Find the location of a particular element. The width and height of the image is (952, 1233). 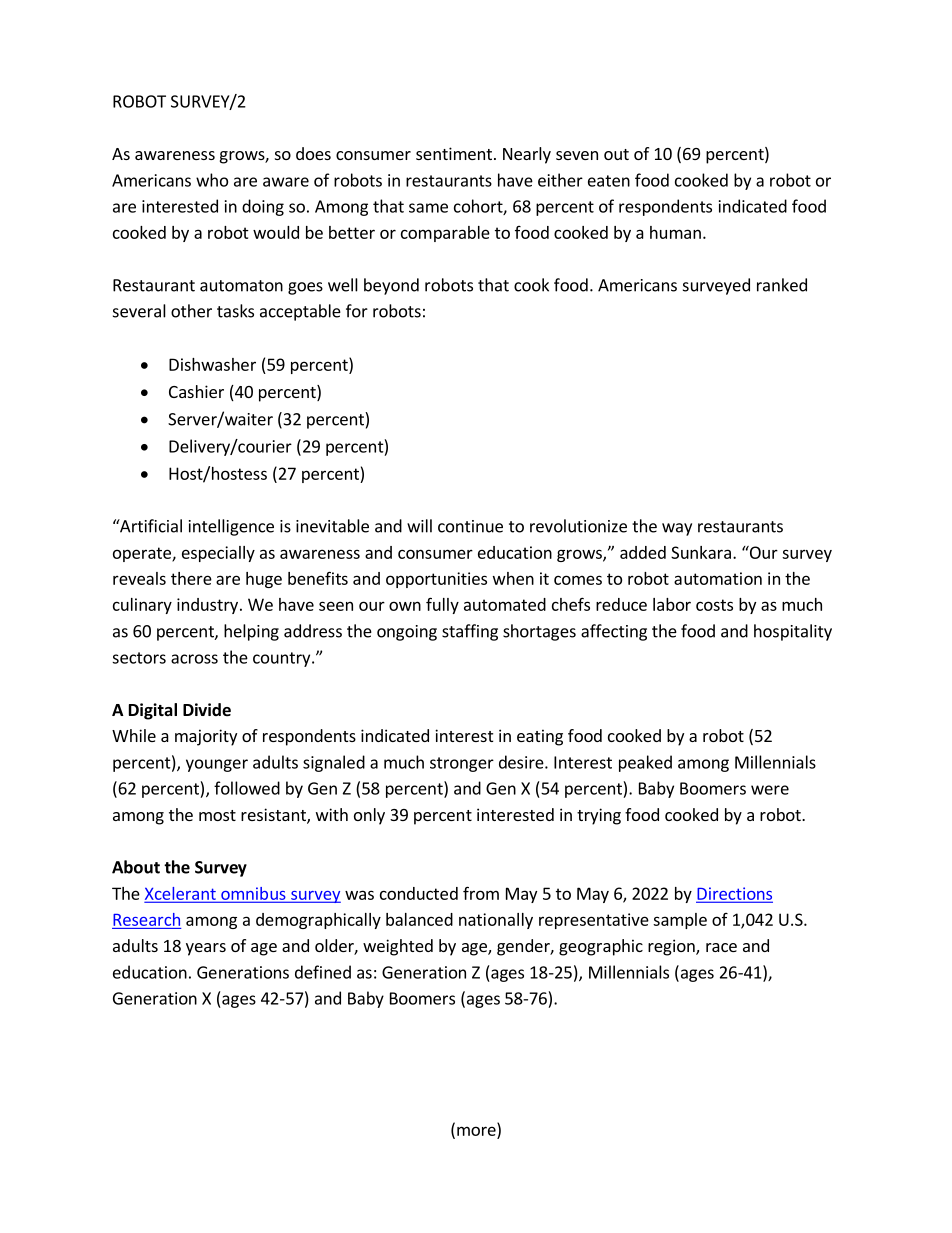

who is located at coordinates (212, 180).
